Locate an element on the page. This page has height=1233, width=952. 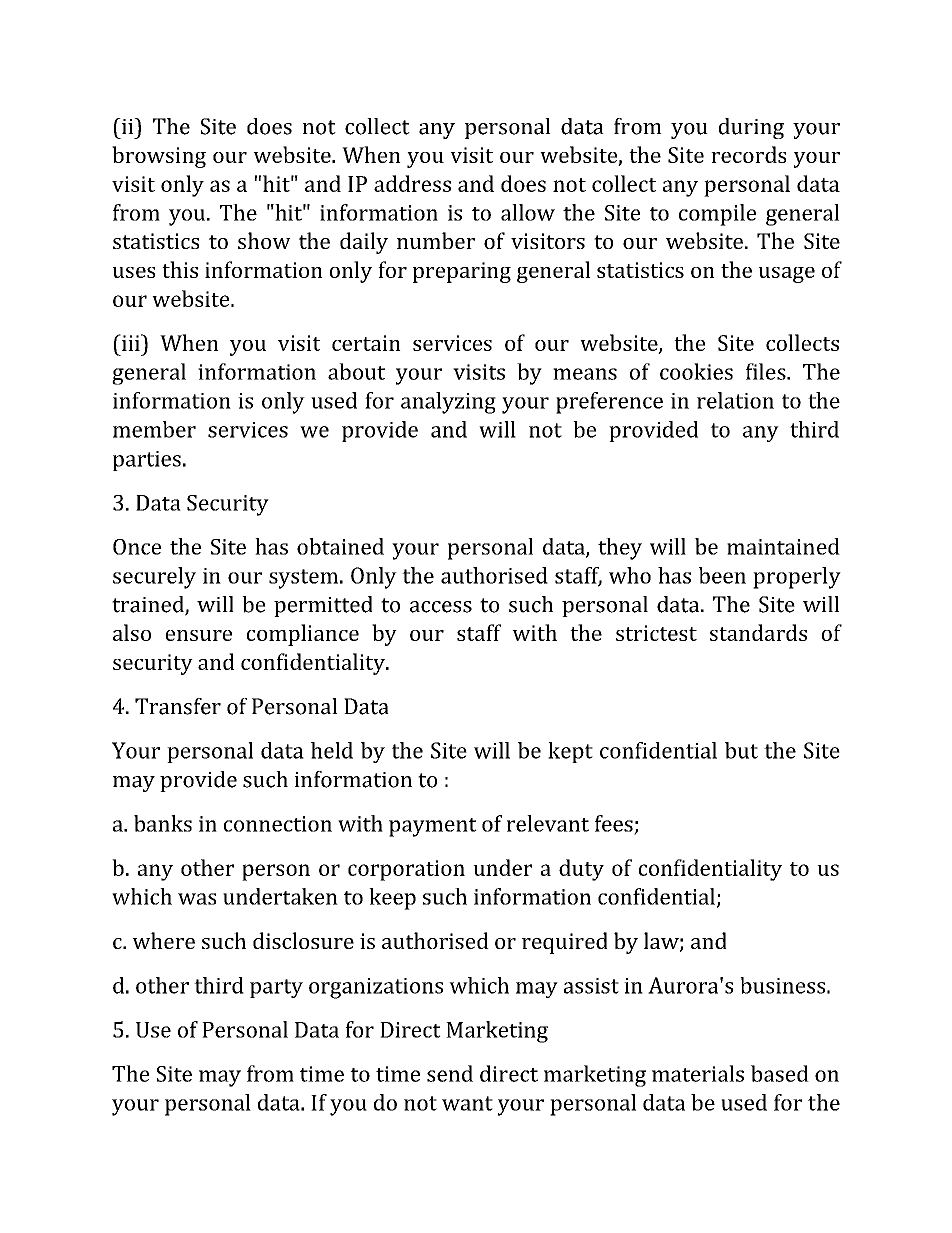
records is located at coordinates (748, 154).
